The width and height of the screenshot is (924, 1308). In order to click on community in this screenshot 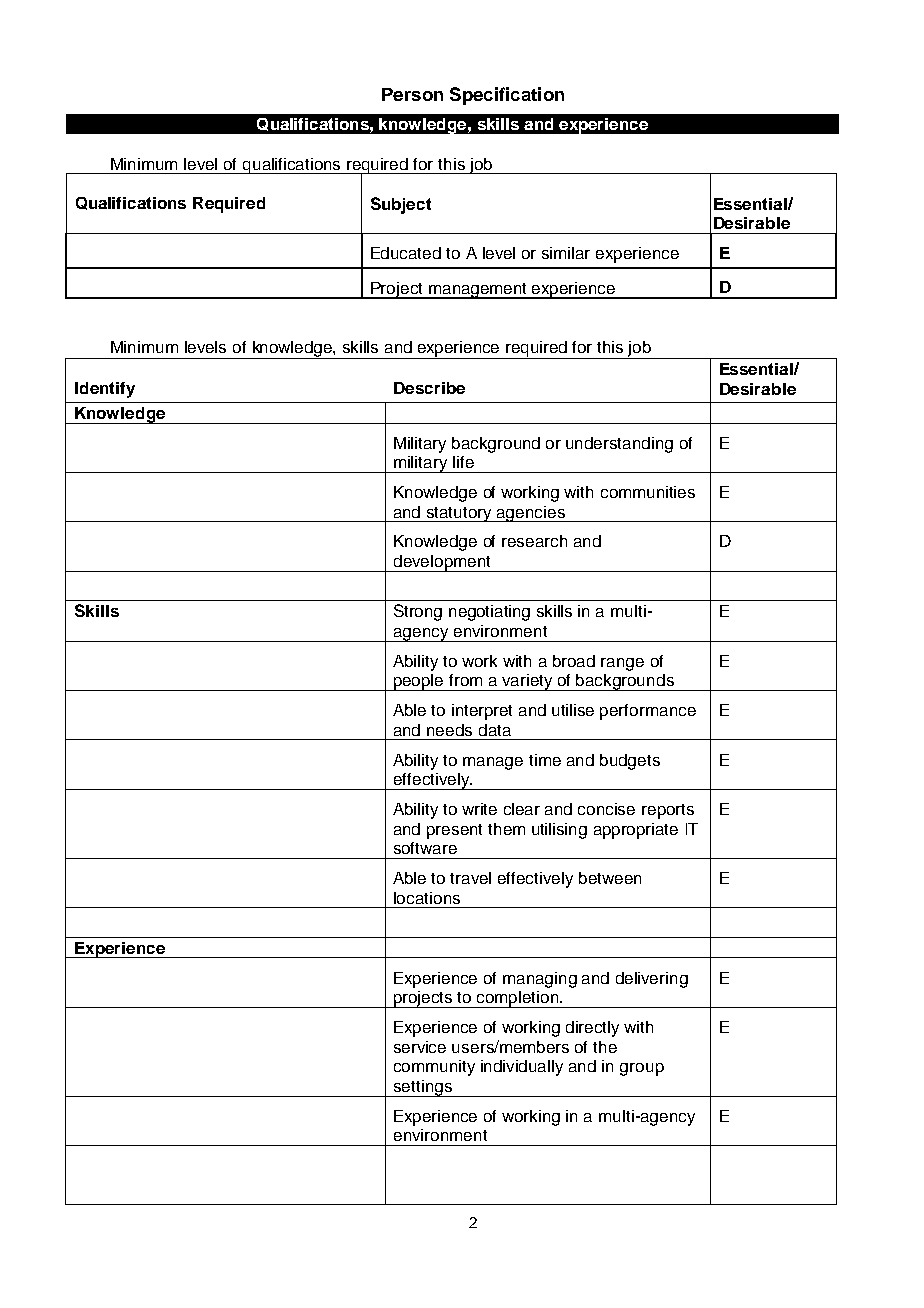, I will do `click(434, 1068)`.
